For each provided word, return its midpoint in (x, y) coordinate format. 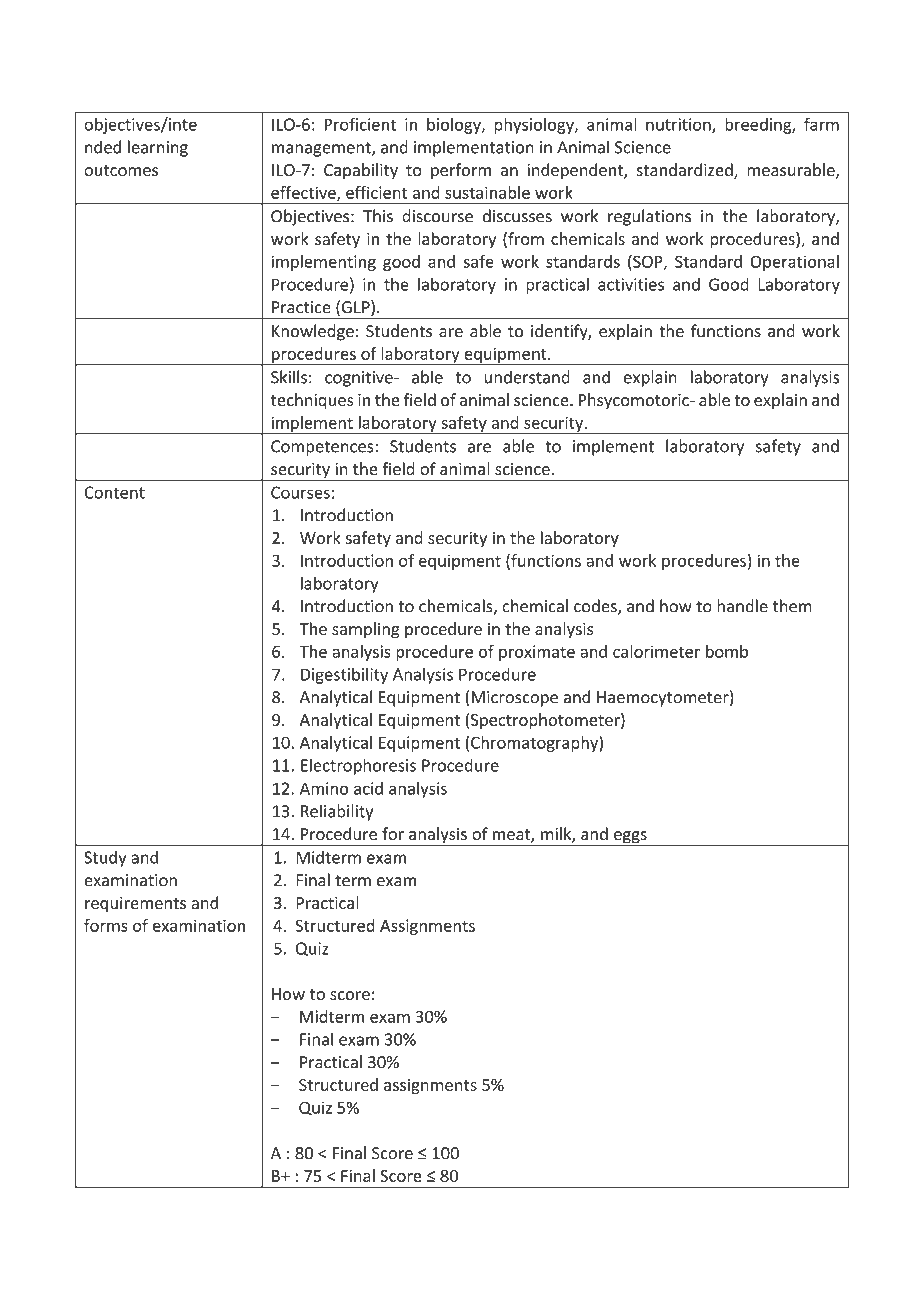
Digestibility (344, 675)
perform (461, 171)
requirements (135, 905)
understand (527, 377)
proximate (537, 653)
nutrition (679, 125)
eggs (630, 838)
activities (631, 284)
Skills (289, 377)
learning (158, 148)
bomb (727, 651)
